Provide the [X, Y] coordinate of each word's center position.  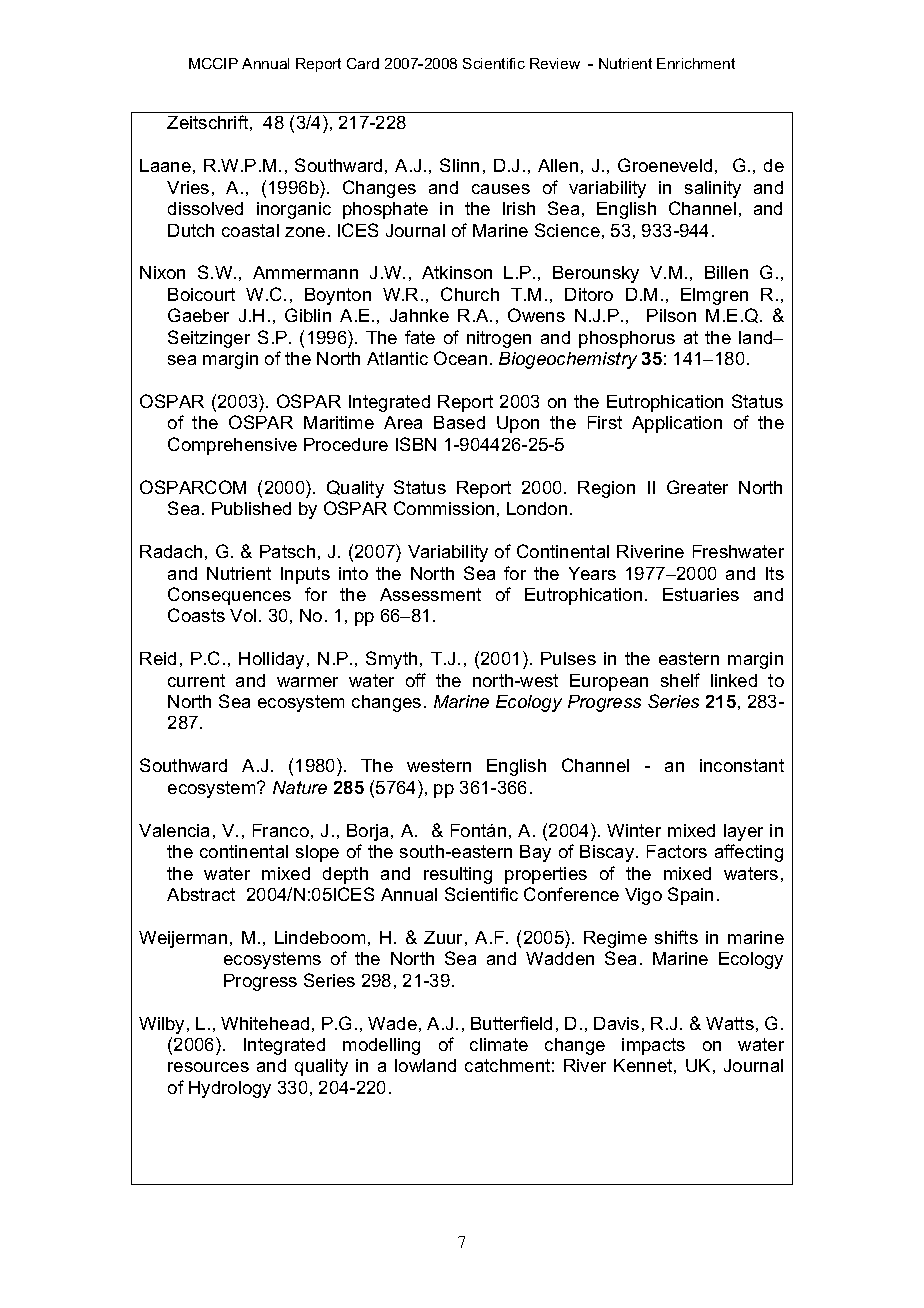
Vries [188, 187]
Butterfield [511, 1023]
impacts [653, 1046]
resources [208, 1067]
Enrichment [696, 63]
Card [363, 63]
